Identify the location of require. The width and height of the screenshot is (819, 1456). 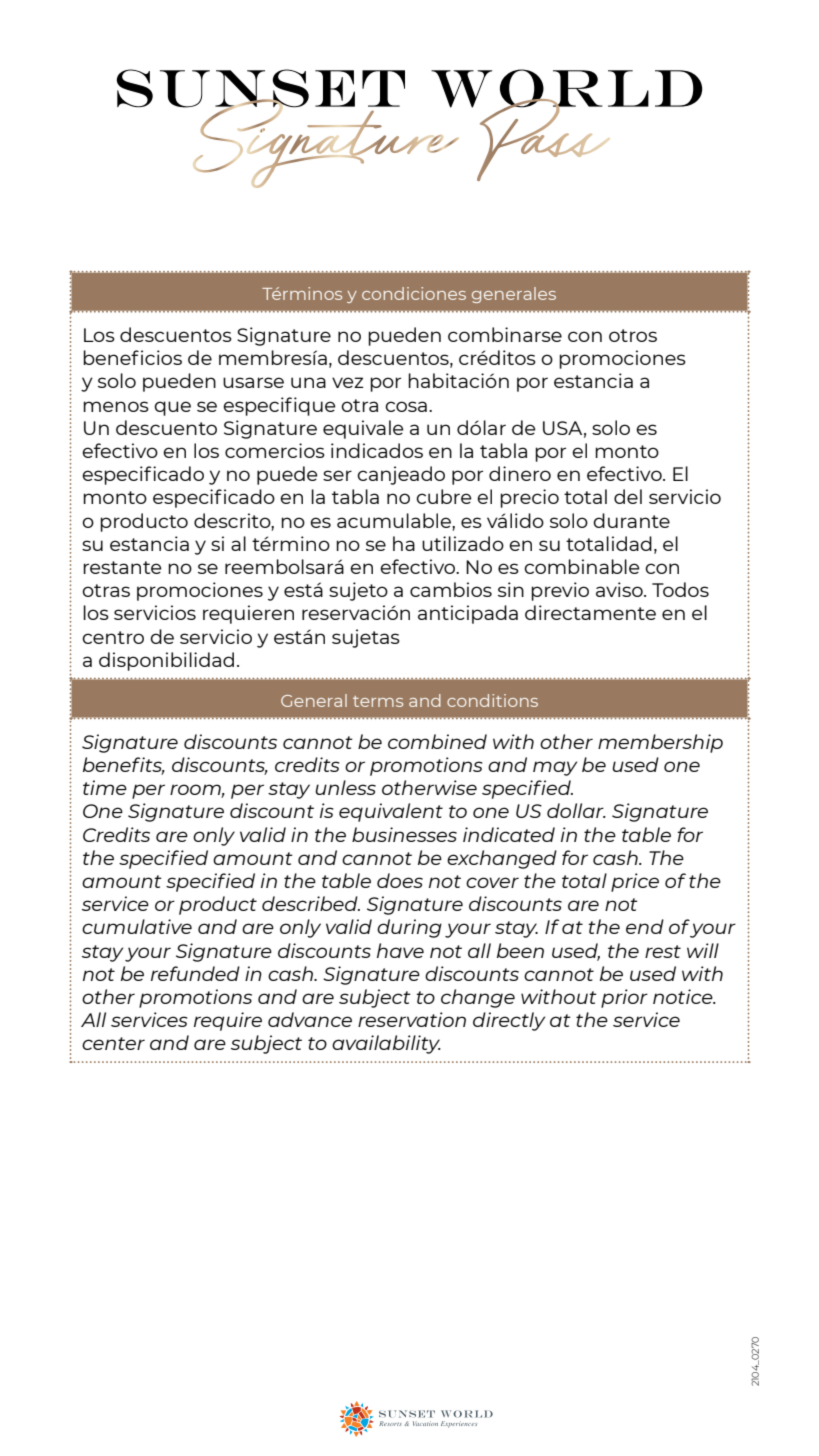
(228, 1021).
